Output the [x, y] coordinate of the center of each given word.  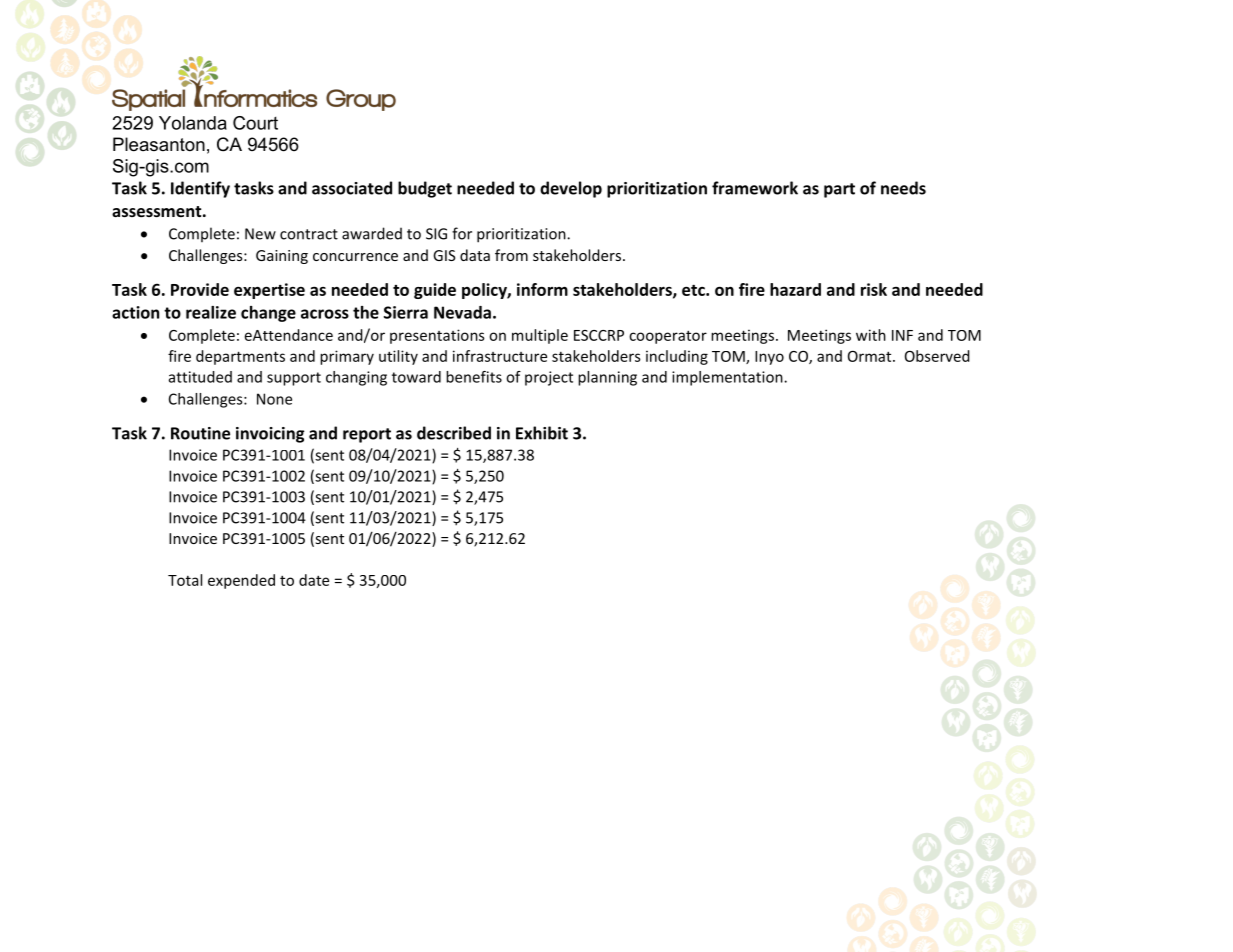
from [511, 255]
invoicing [270, 435]
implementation [728, 378]
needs [903, 188]
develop [571, 189]
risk [874, 289]
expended [241, 581]
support [294, 379]
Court [255, 123]
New [260, 234]
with [871, 335]
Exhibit [542, 433]
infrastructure [500, 356]
